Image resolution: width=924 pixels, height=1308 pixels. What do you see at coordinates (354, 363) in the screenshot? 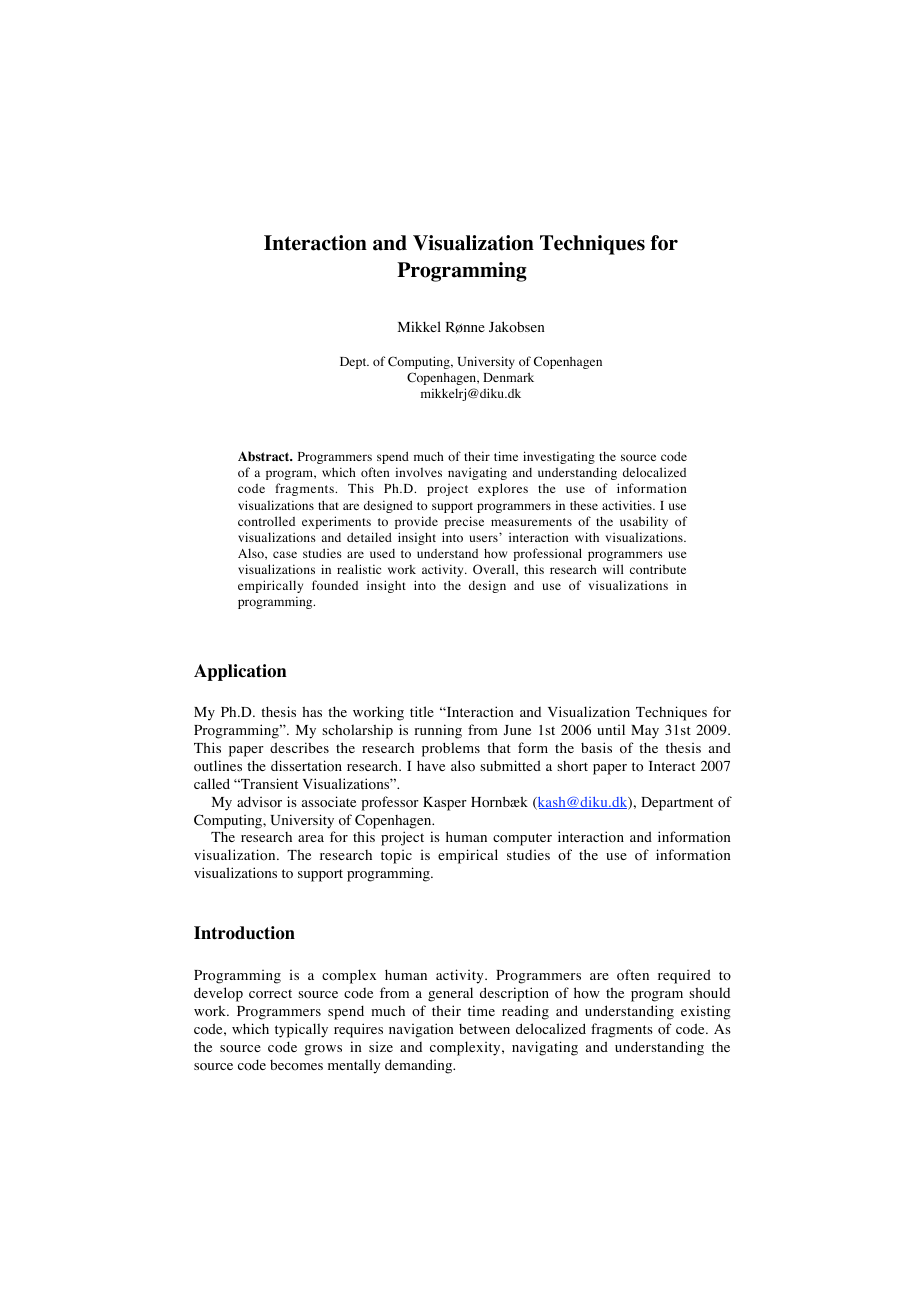
I see `Dept` at bounding box center [354, 363].
